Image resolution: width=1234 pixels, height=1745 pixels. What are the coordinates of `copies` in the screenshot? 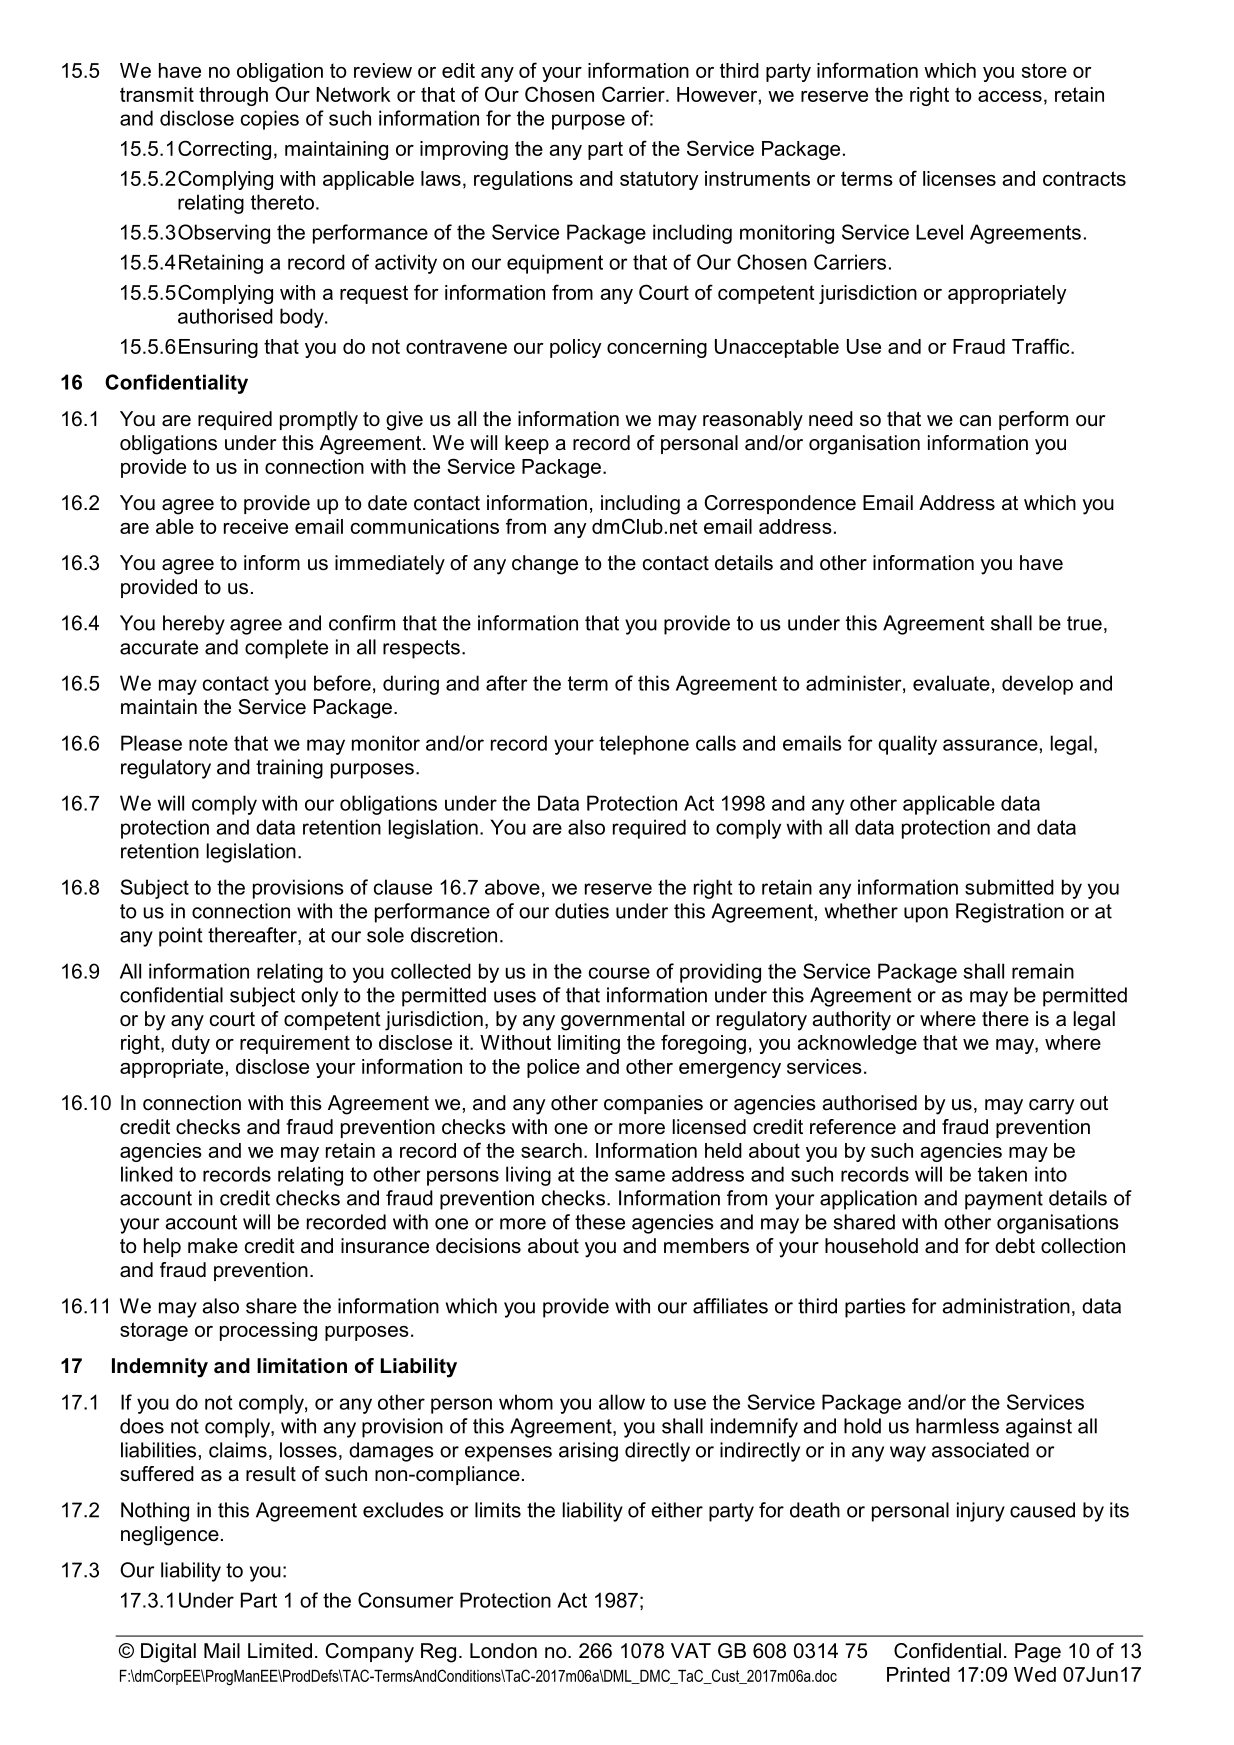 It's located at (270, 120).
